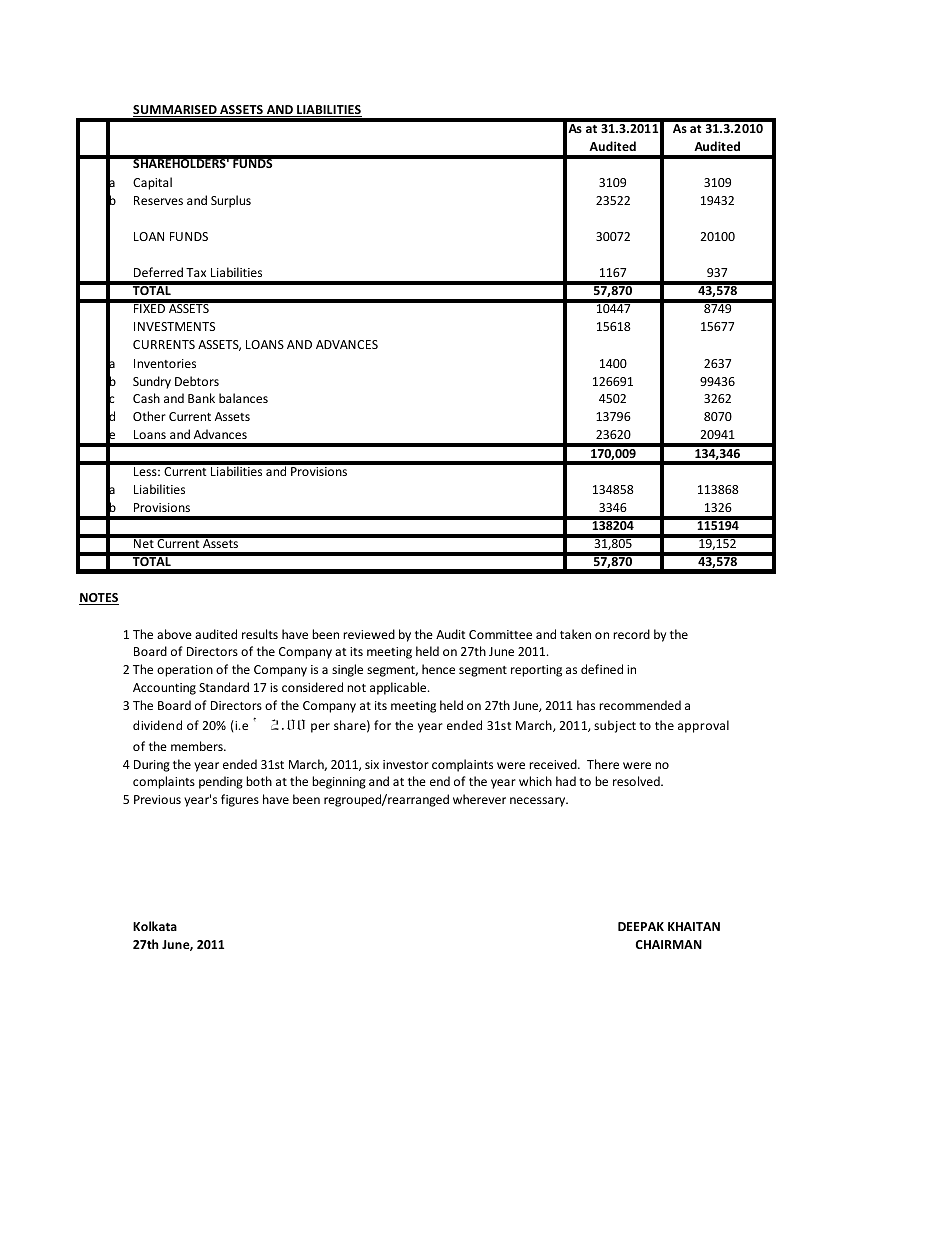  Describe the element at coordinates (231, 201) in the image. I see `Surplus` at that location.
